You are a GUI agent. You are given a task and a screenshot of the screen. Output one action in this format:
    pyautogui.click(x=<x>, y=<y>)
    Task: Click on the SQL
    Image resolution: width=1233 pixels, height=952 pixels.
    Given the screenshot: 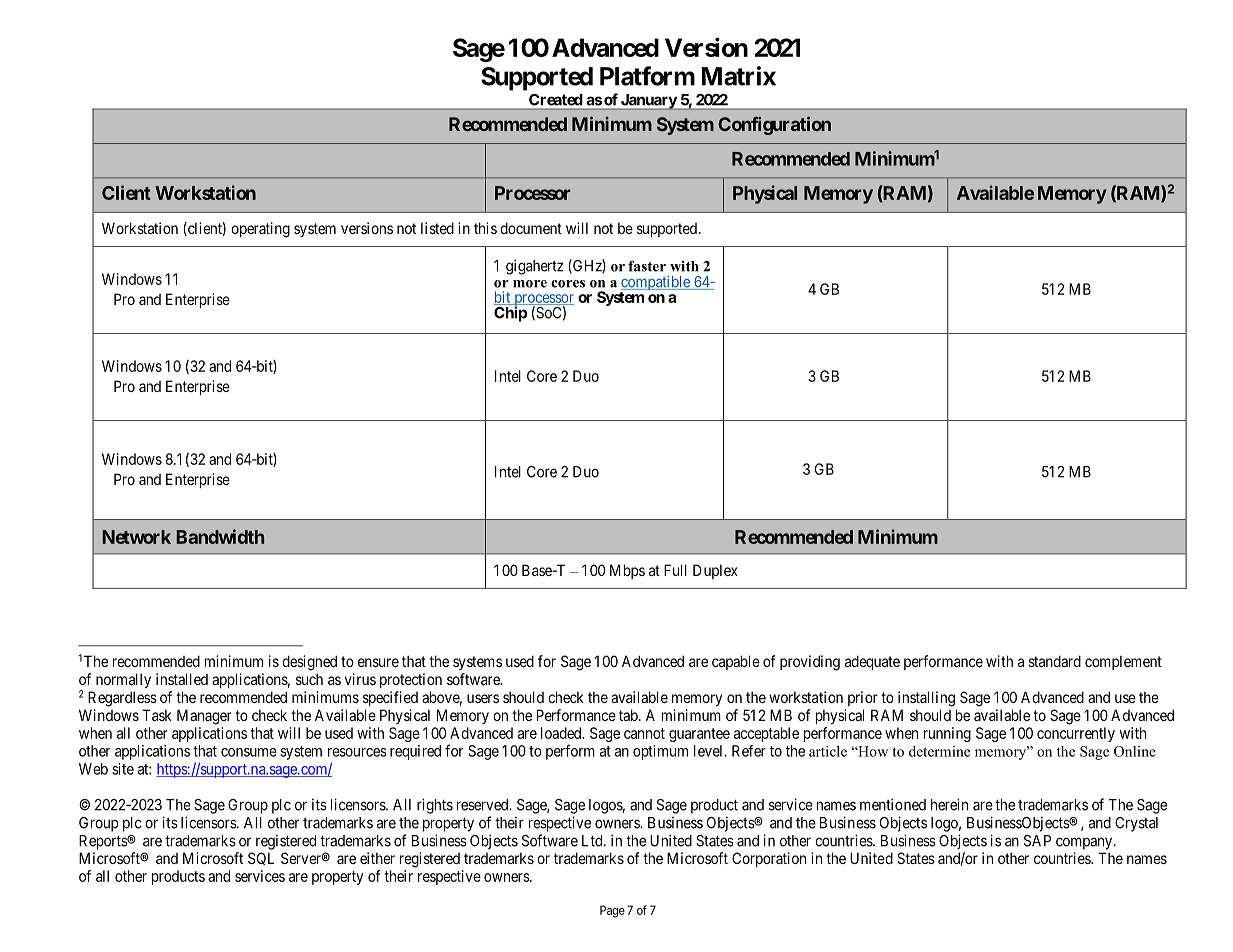 What is the action you would take?
    pyautogui.click(x=261, y=858)
